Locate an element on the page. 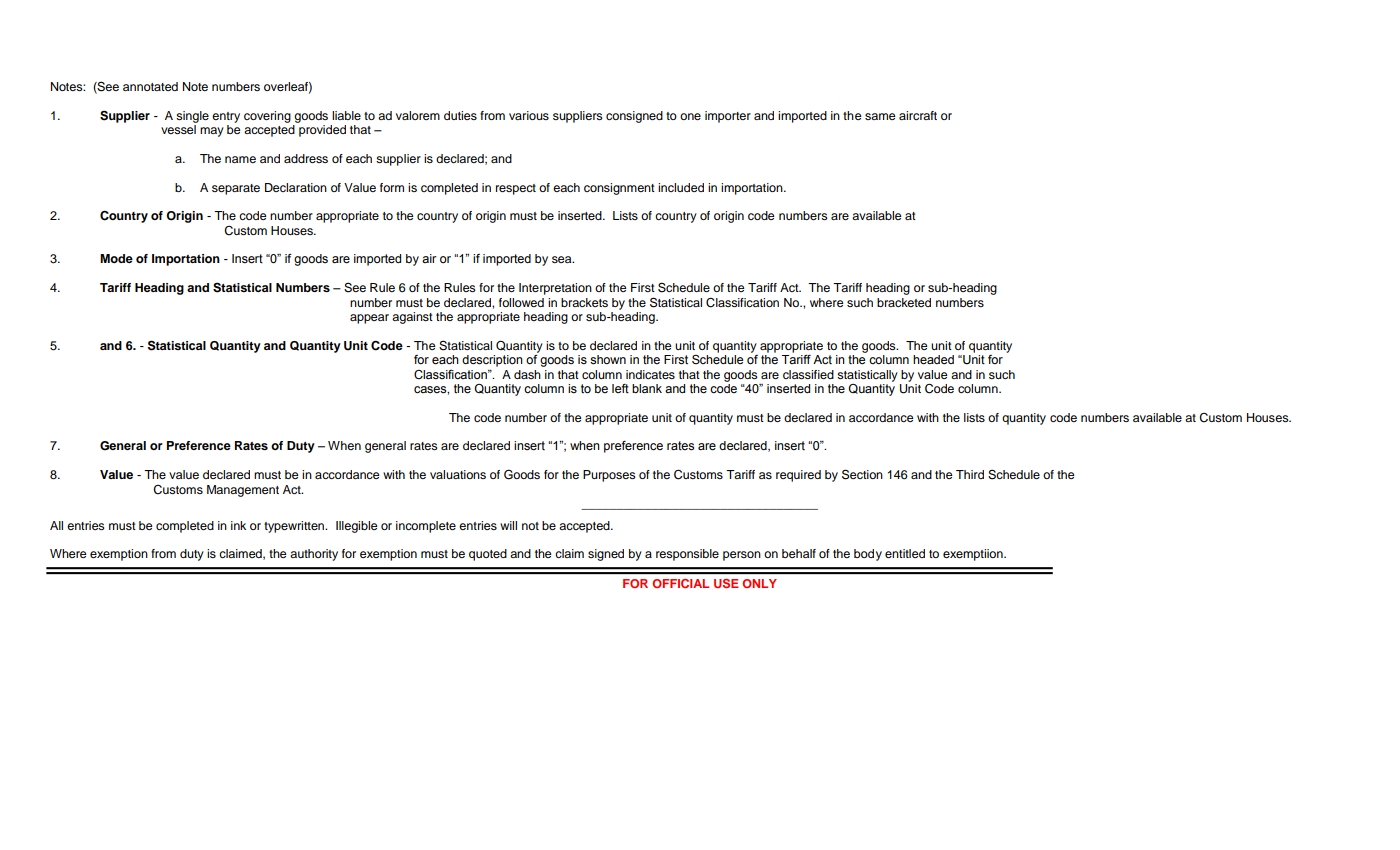  body is located at coordinates (868, 555).
